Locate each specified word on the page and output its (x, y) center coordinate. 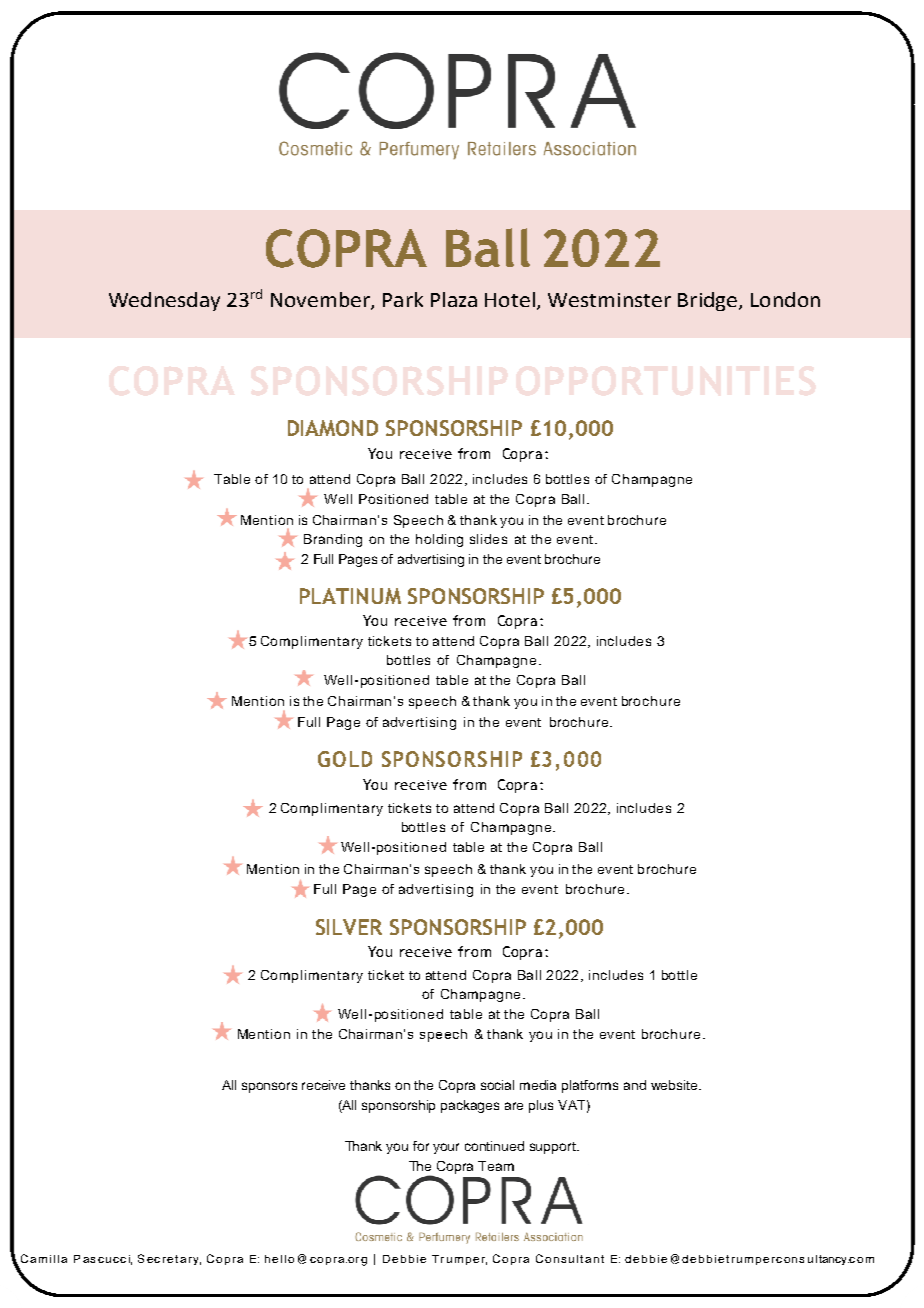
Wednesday (164, 301)
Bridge (709, 301)
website (675, 1085)
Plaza (454, 299)
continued (494, 1146)
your (446, 1148)
